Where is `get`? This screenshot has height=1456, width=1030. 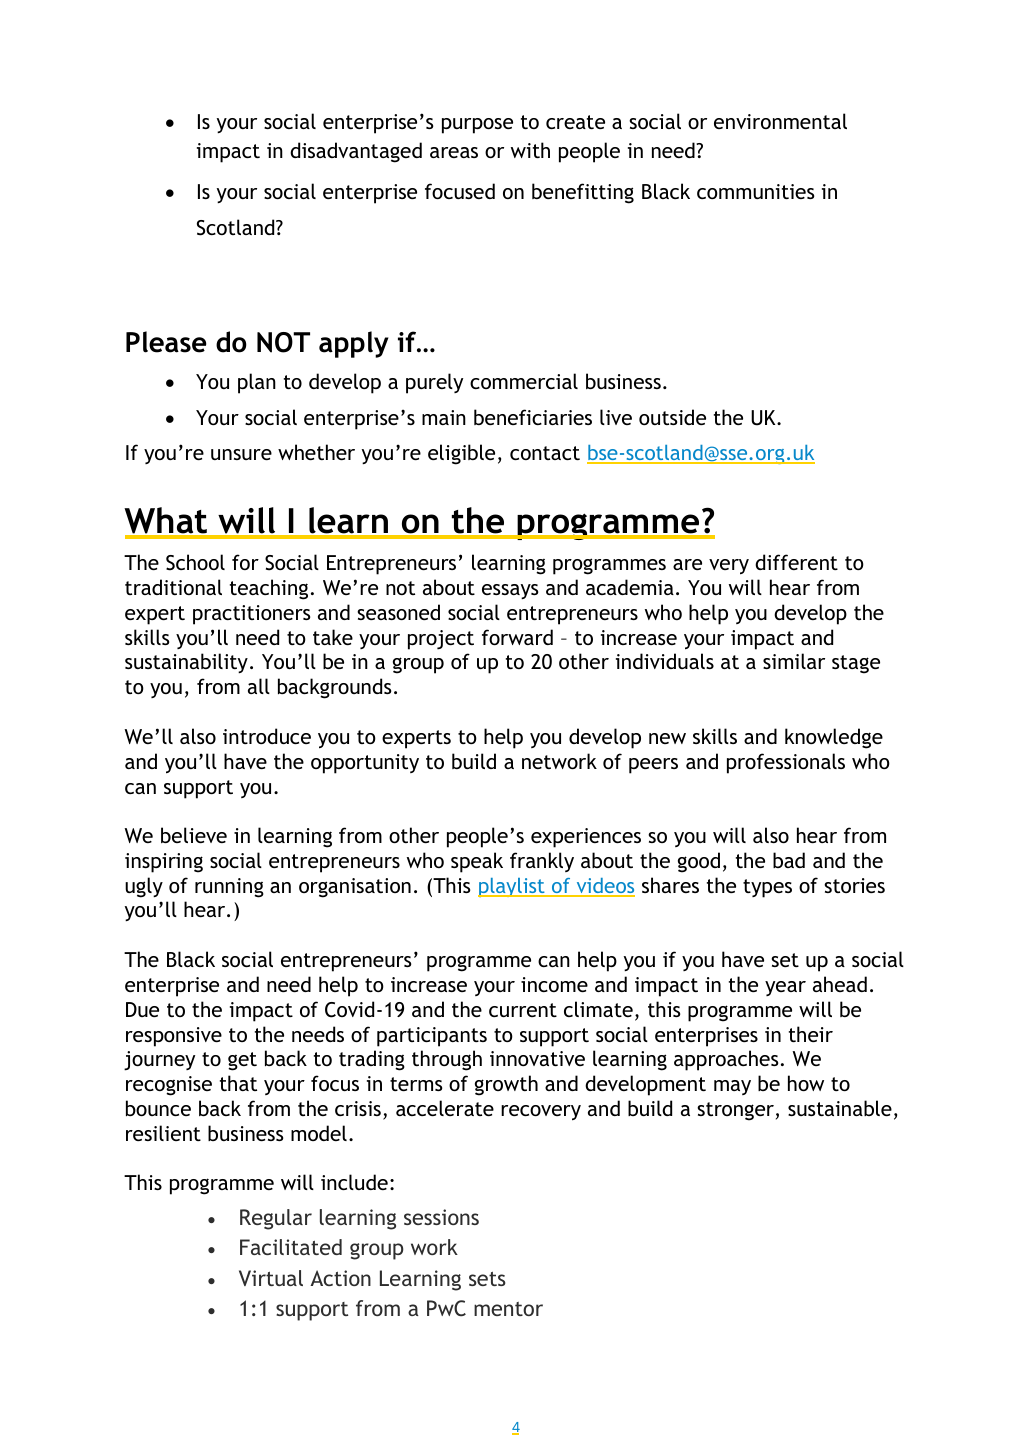
get is located at coordinates (242, 1061).
